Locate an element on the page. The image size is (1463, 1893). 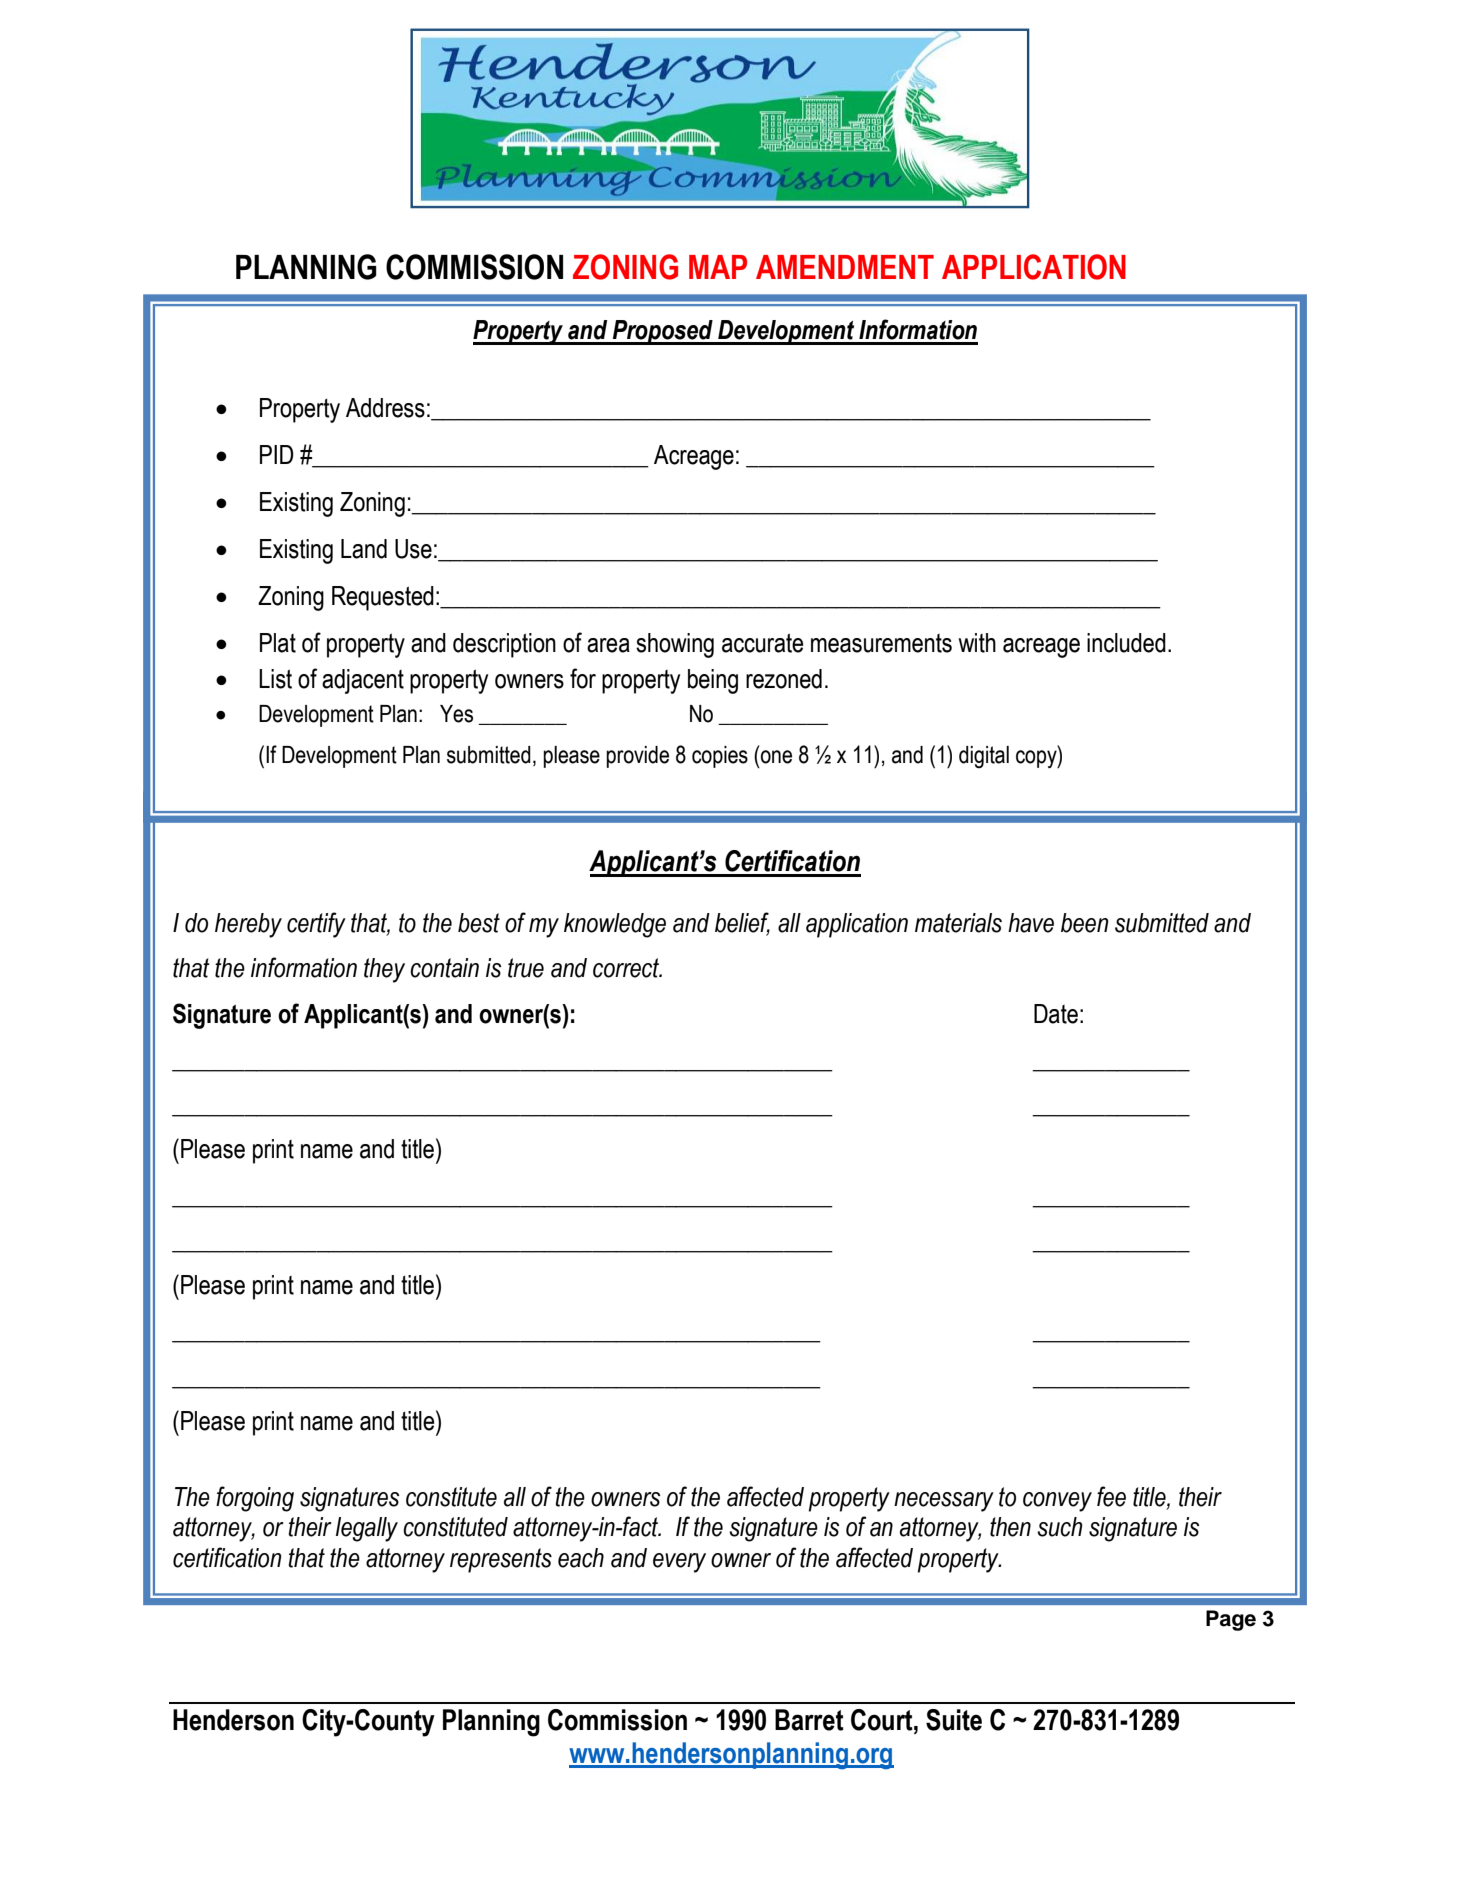
AMENDMENT is located at coordinates (845, 267).
